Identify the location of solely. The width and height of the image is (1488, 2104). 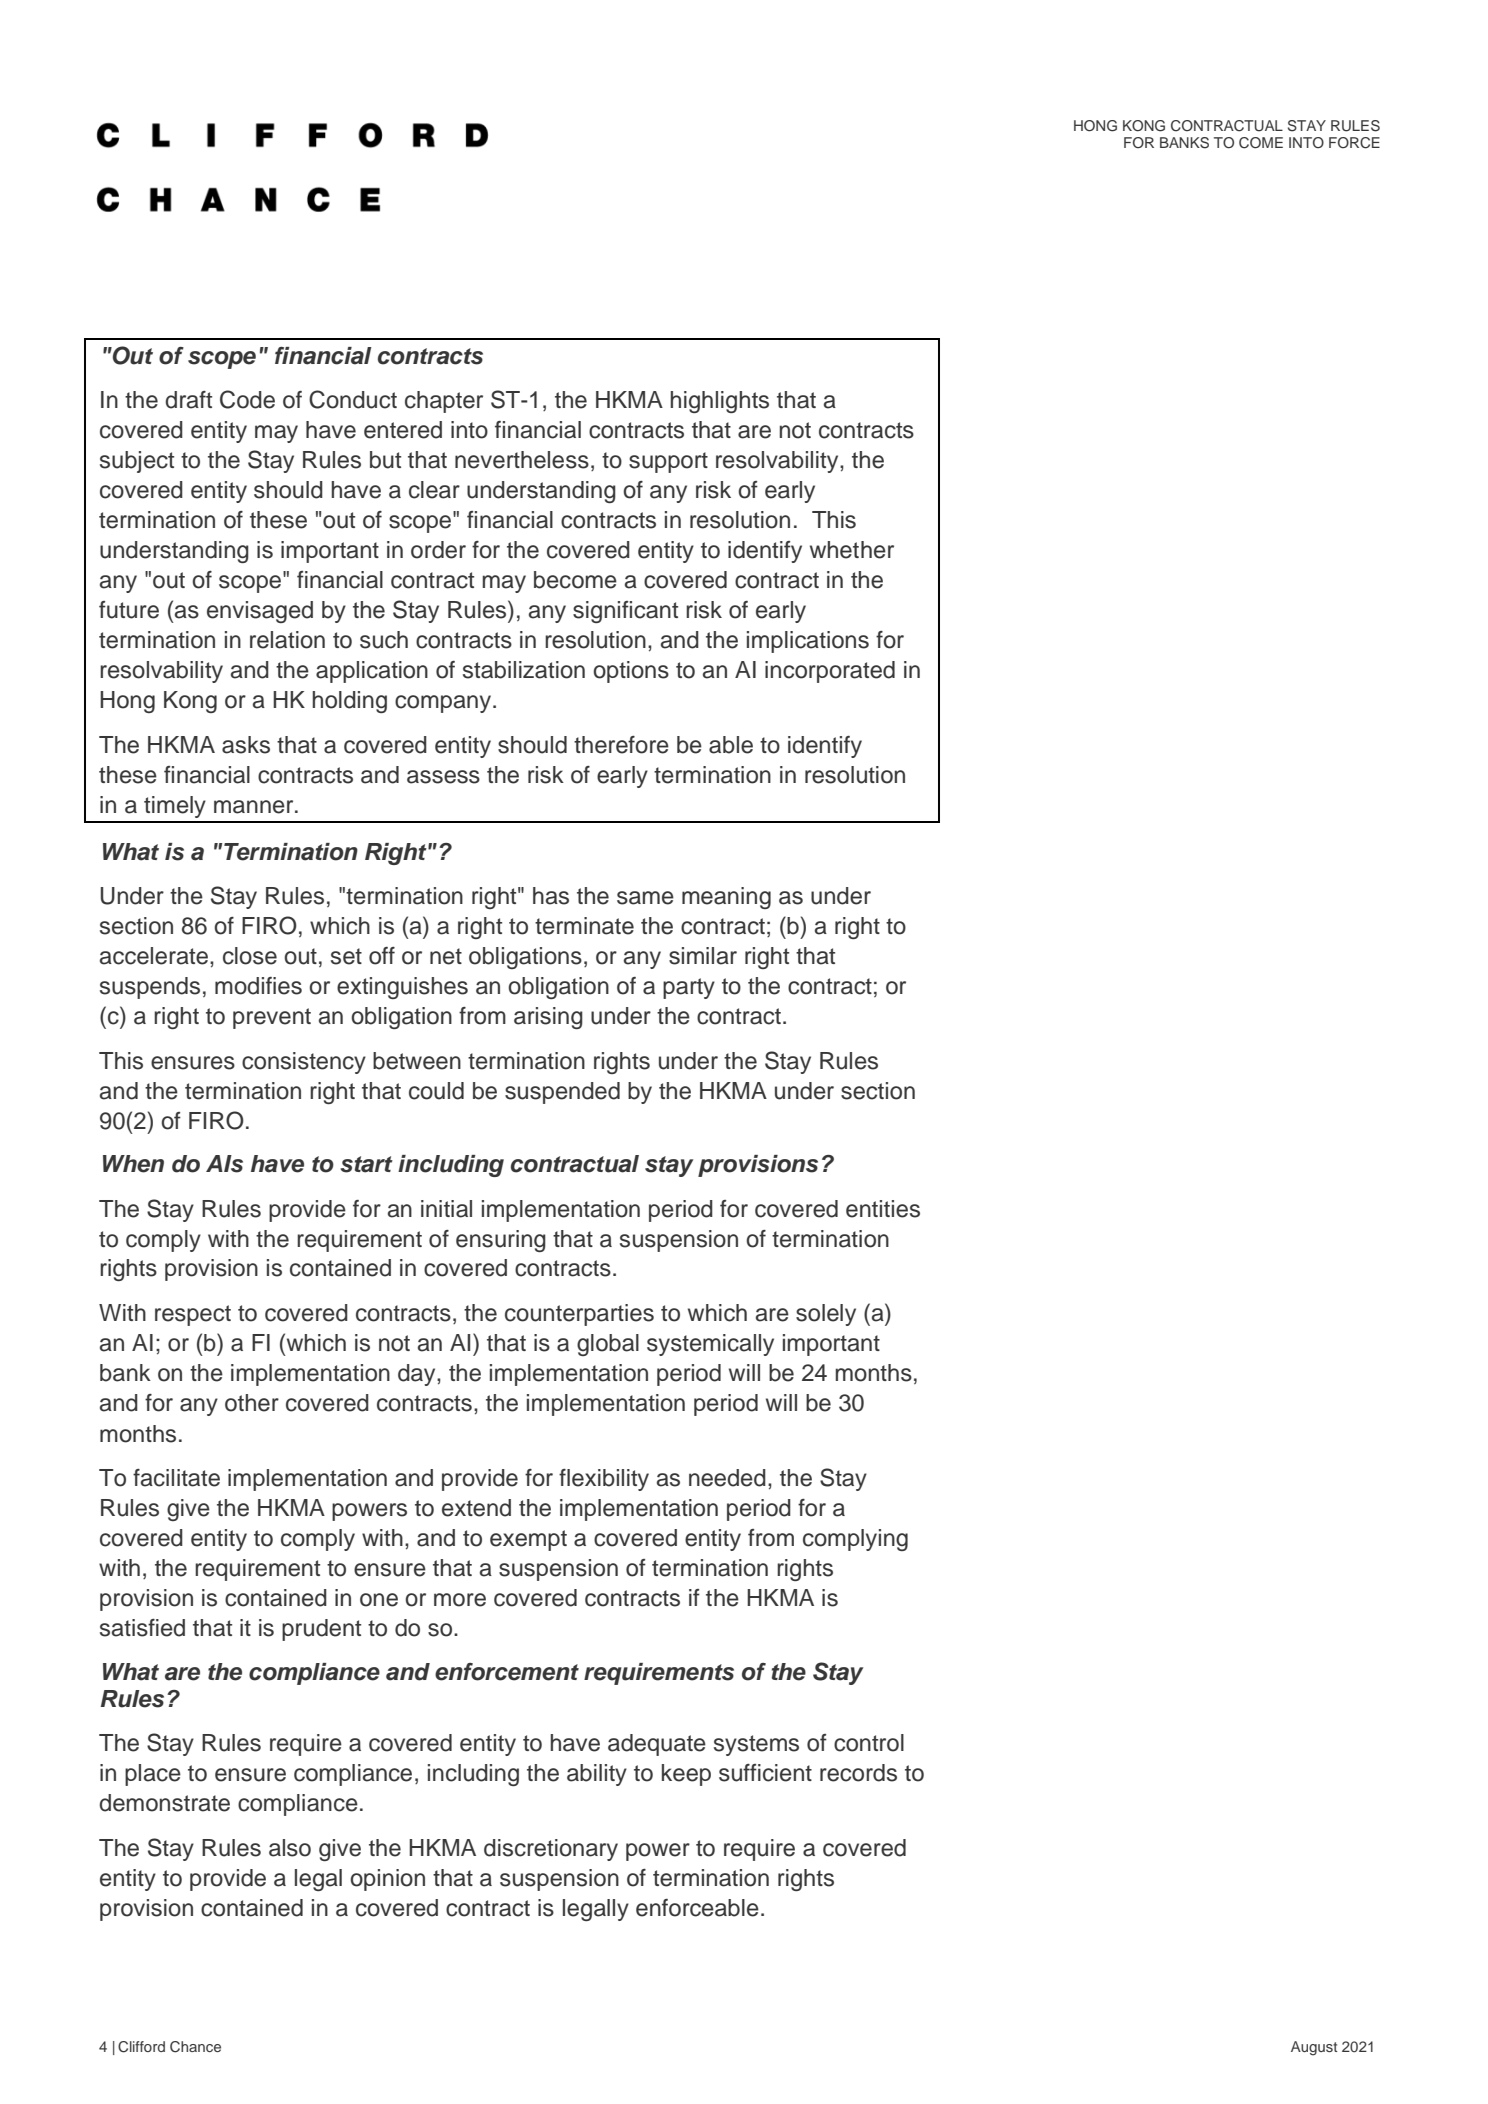
(826, 1315).
